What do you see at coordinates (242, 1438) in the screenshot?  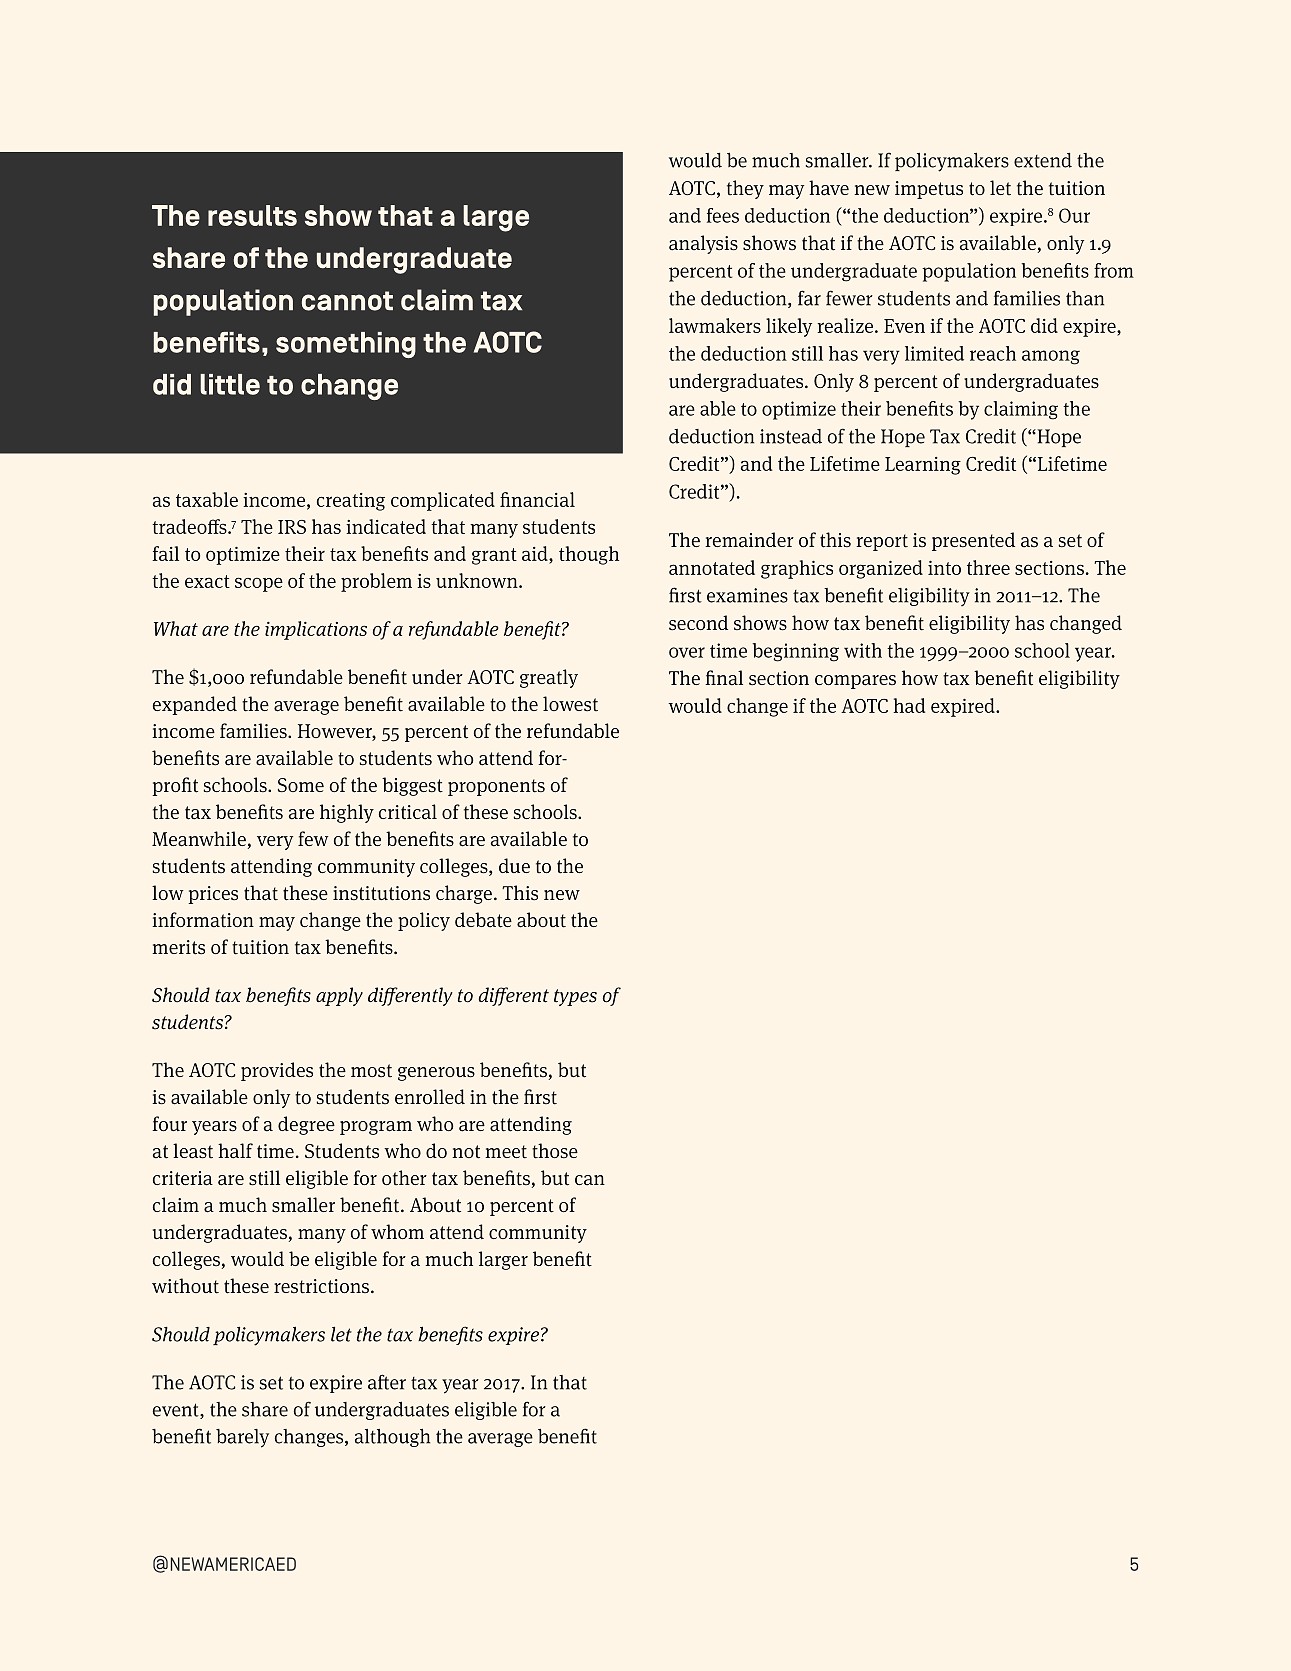 I see `barely` at bounding box center [242, 1438].
